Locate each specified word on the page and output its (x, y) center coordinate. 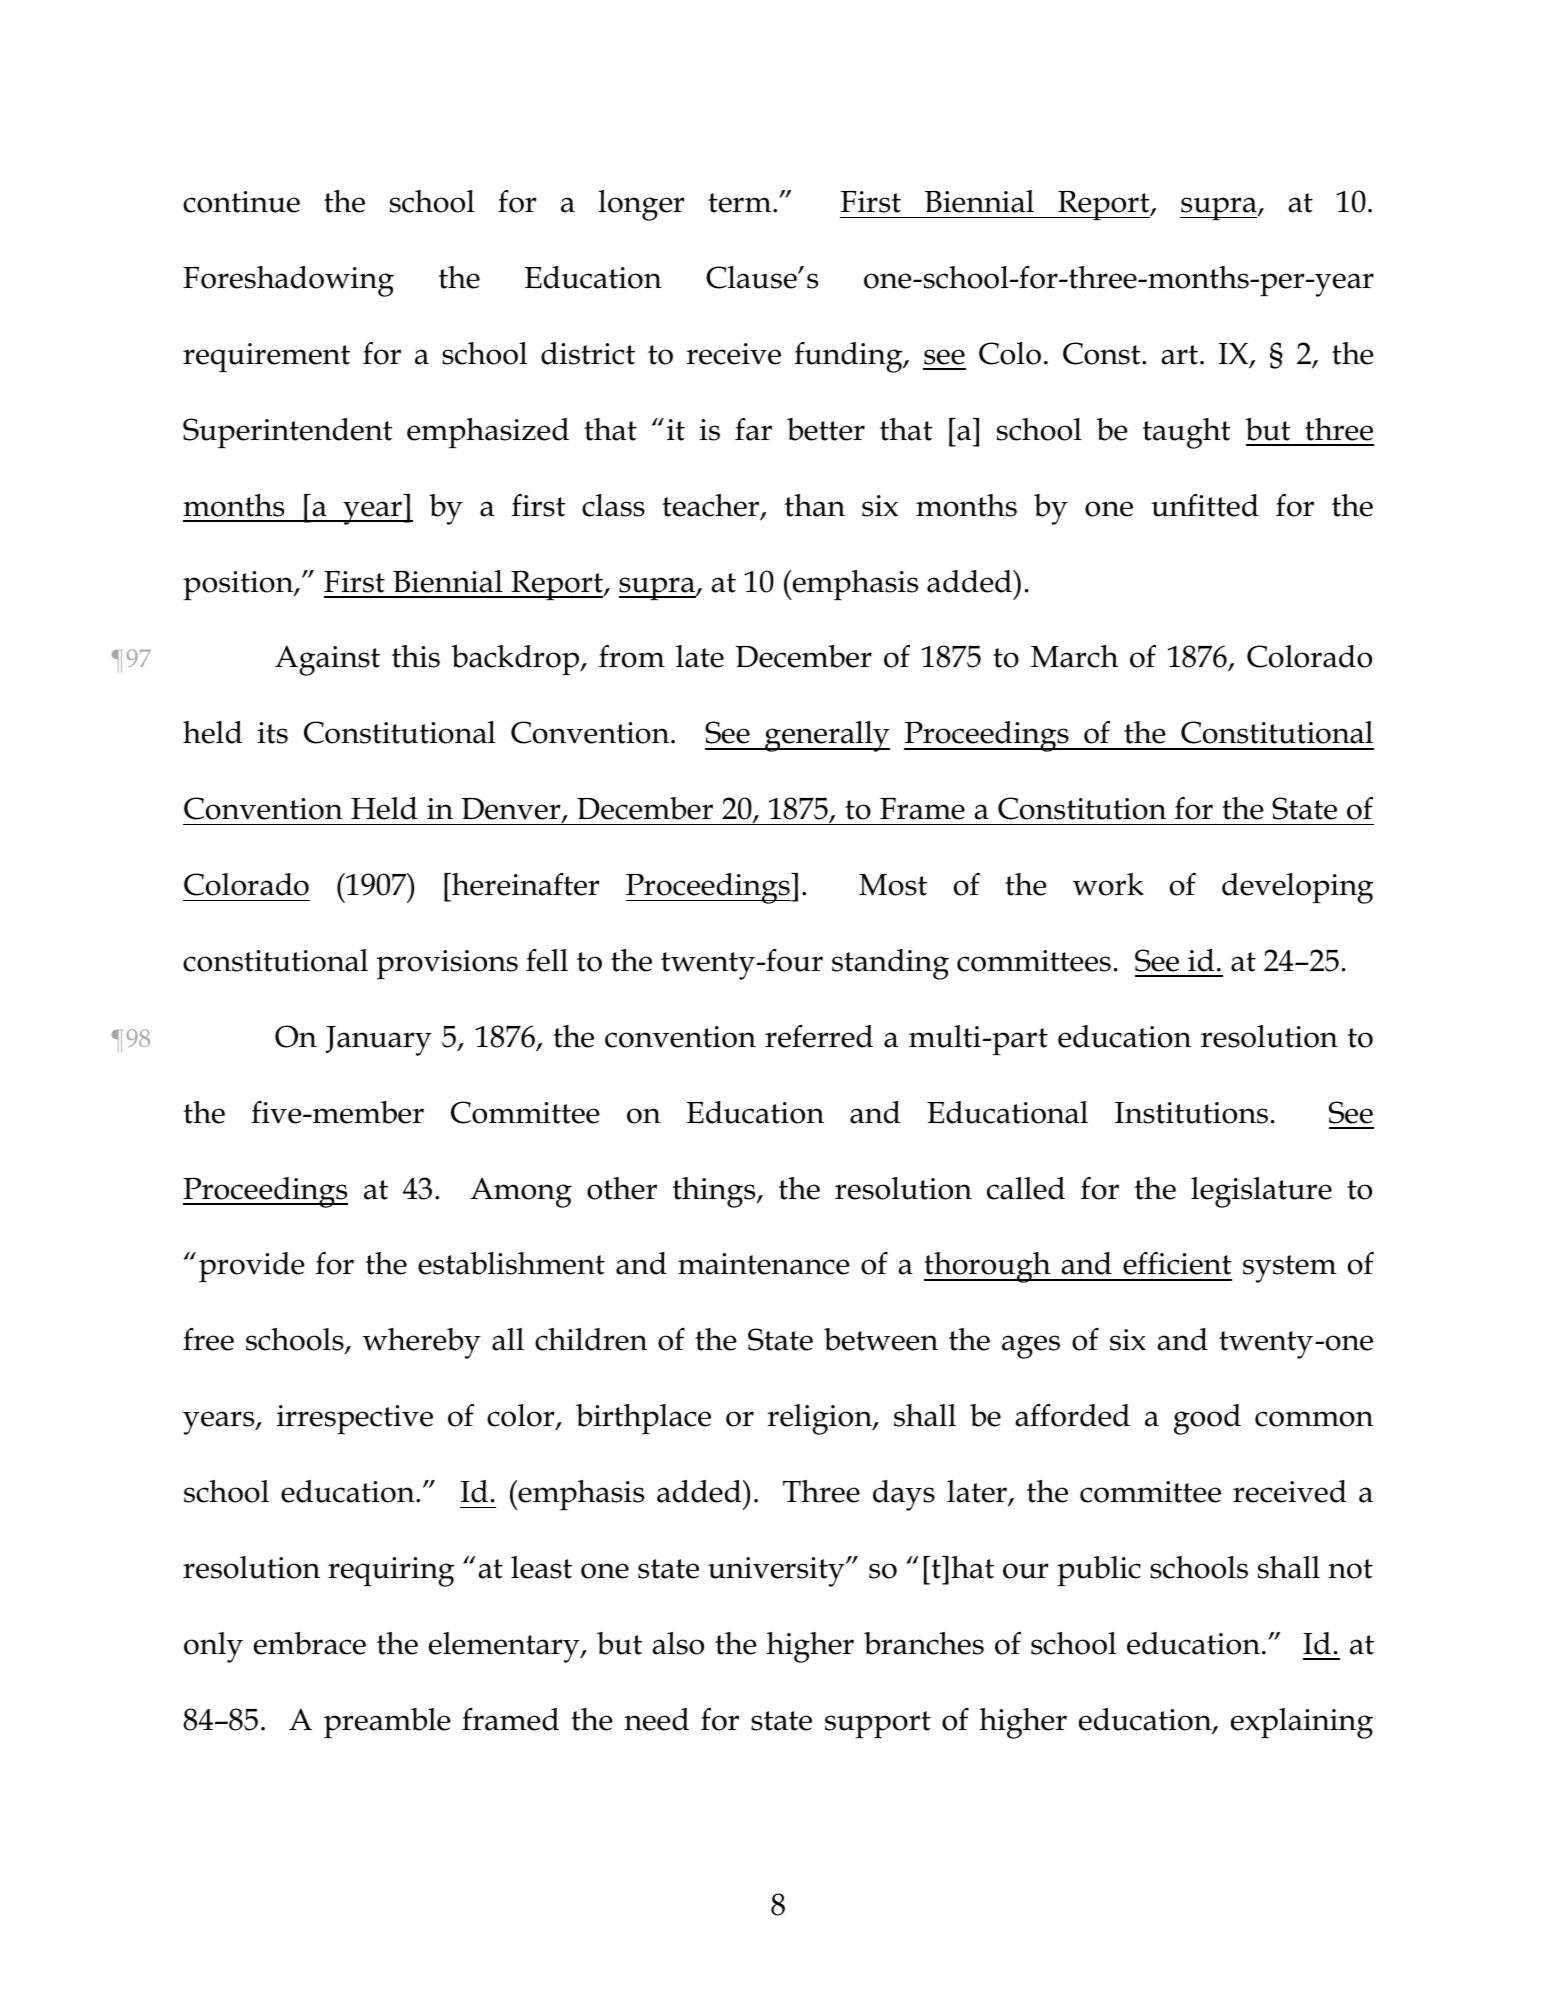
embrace (310, 1643)
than (814, 505)
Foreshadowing (288, 281)
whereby (421, 1343)
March (1074, 656)
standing (890, 964)
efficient (1177, 1263)
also (678, 1643)
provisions (447, 965)
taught (1186, 433)
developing (1297, 888)
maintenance (764, 1264)
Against (327, 660)
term (741, 203)
